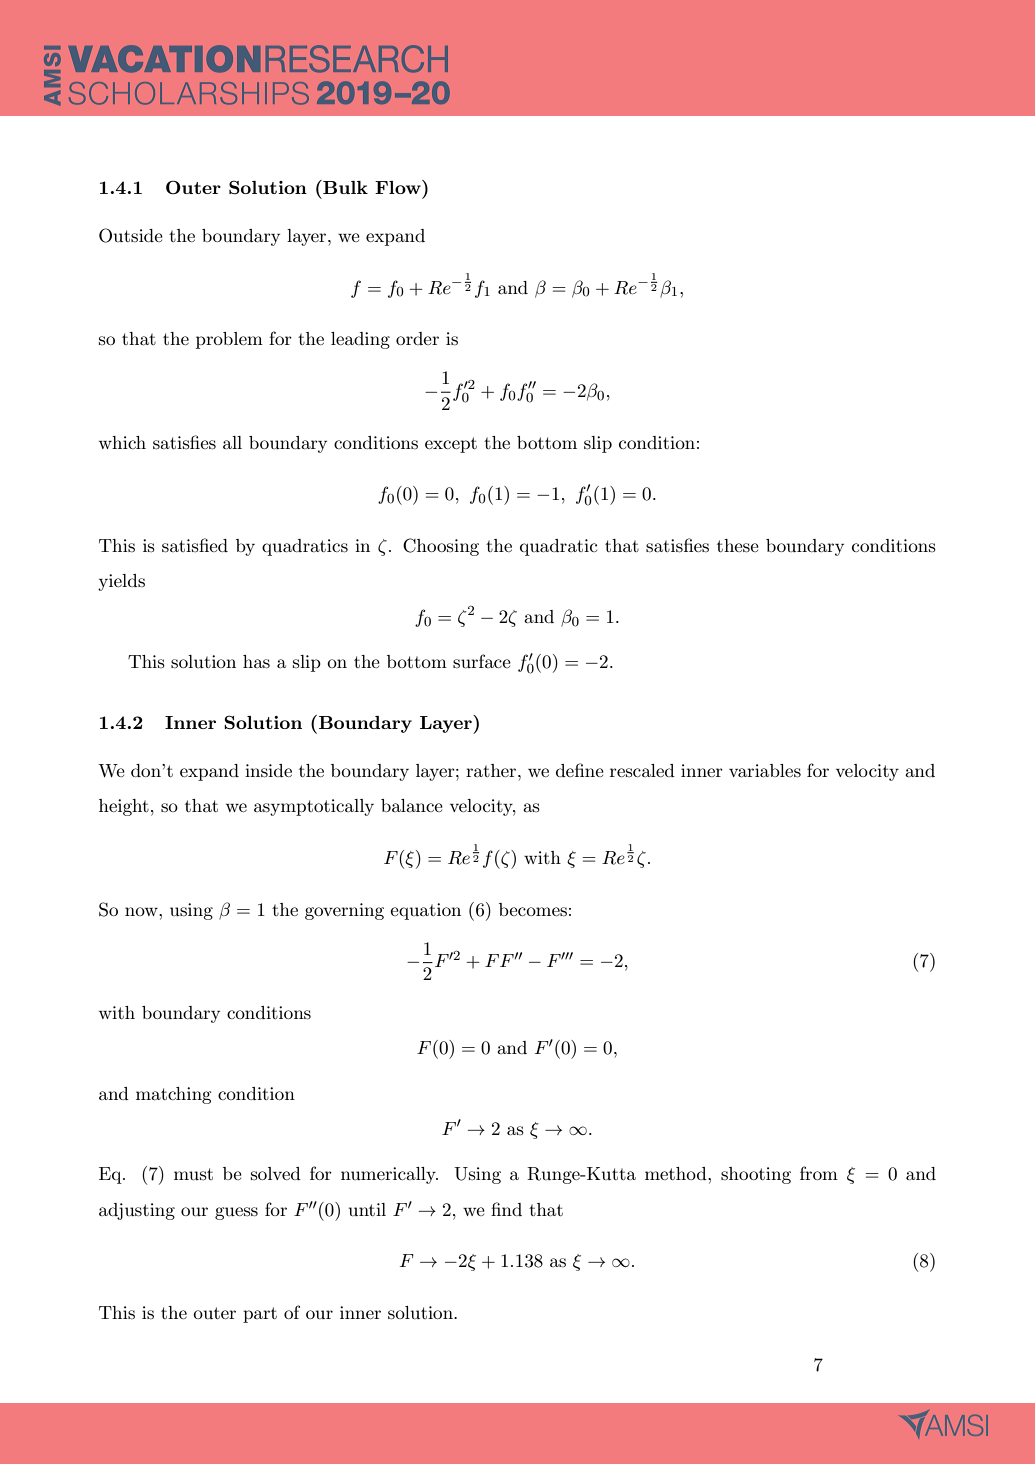 This page has width=1035, height=1464. What do you see at coordinates (425, 911) in the page?
I see `equation` at bounding box center [425, 911].
